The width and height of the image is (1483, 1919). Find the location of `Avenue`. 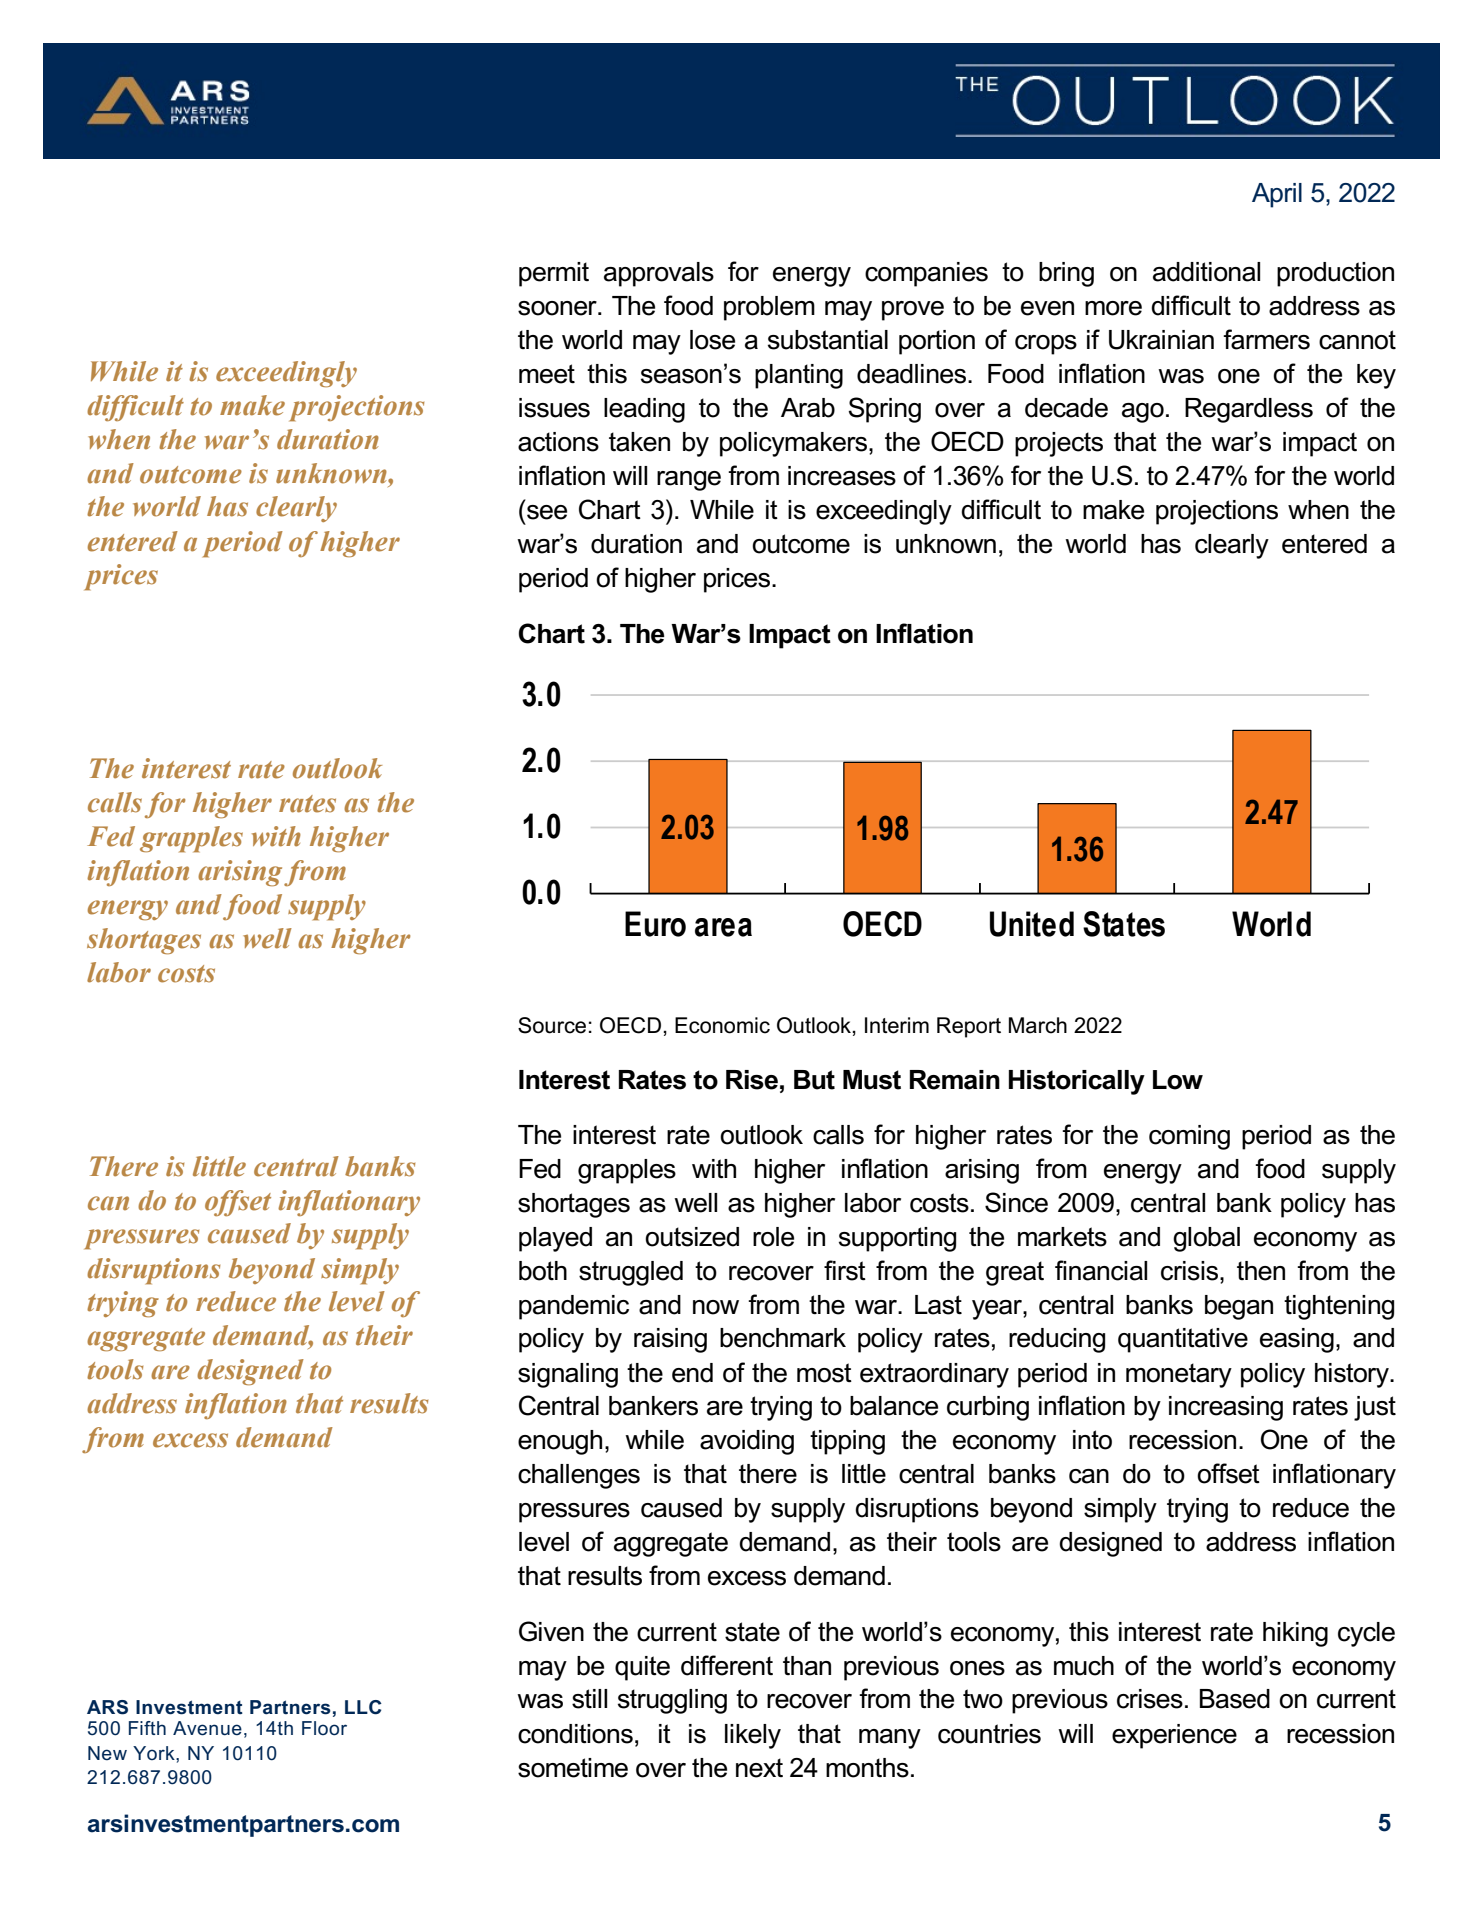

Avenue is located at coordinates (207, 1728).
